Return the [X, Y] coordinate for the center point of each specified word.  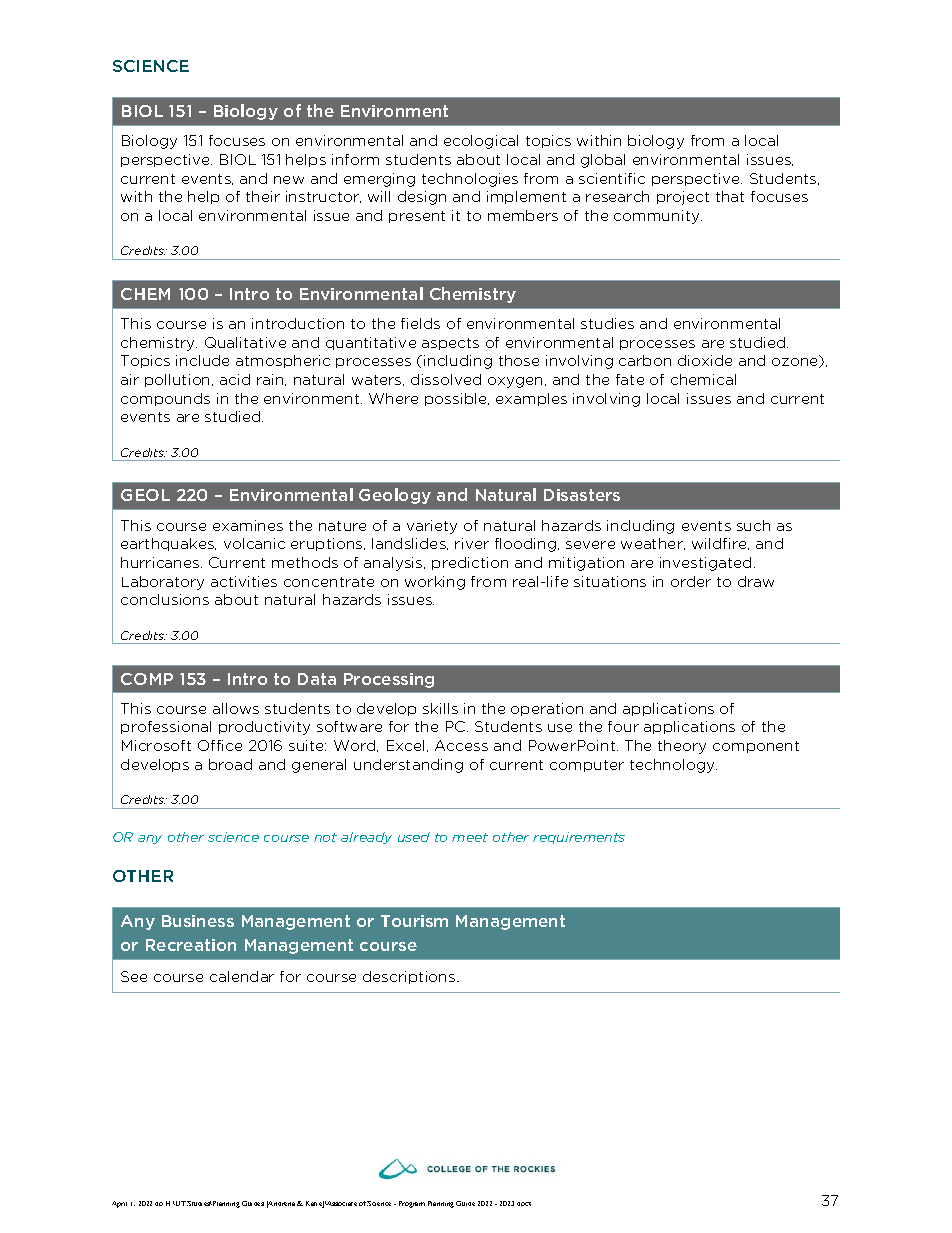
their [263, 196]
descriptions [410, 977]
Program [412, 1204]
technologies [470, 180]
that [730, 196]
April [119, 1204]
